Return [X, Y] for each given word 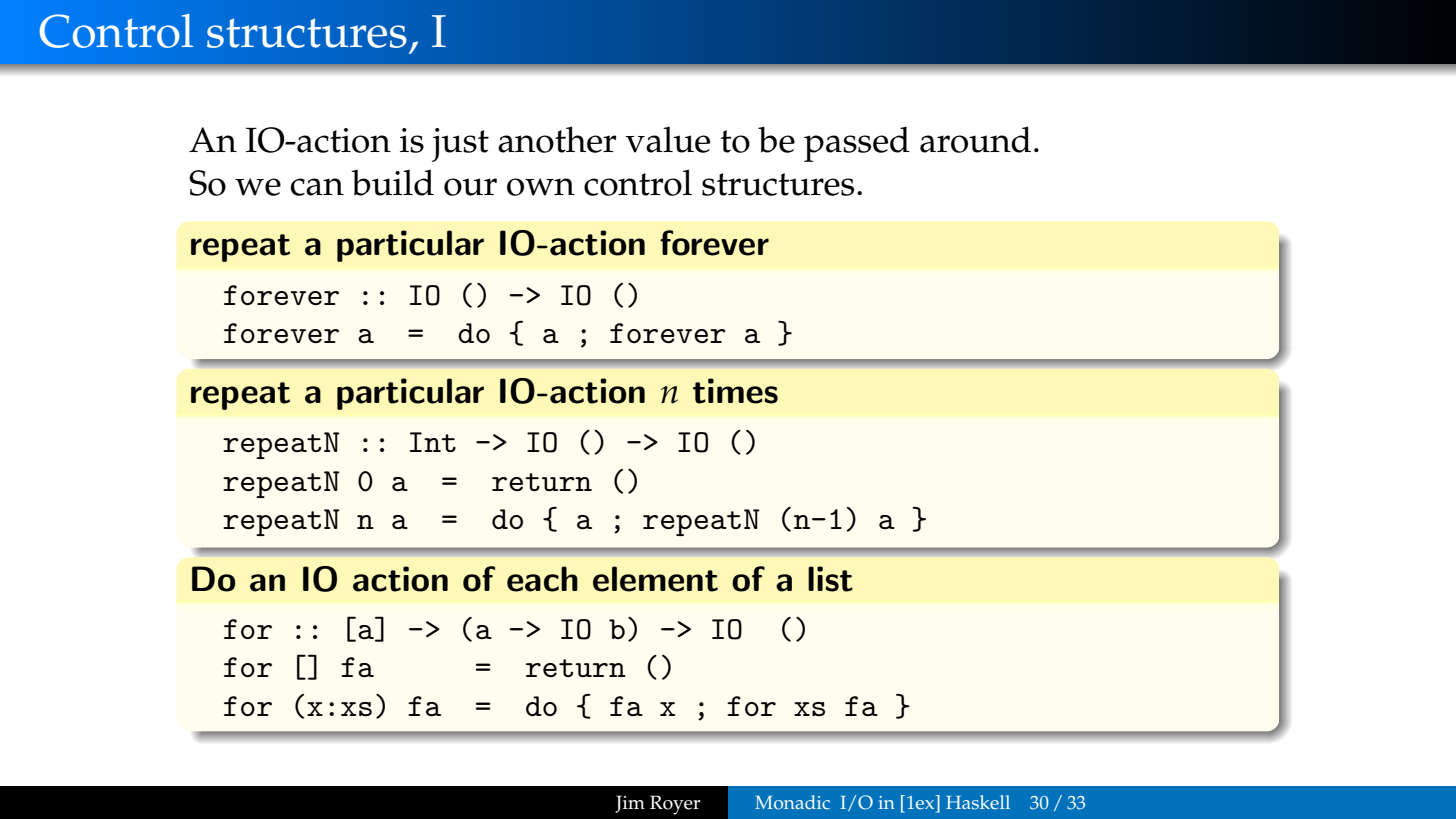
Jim [630, 804]
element [655, 579]
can [317, 187]
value [667, 139]
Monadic [792, 802]
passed [857, 144]
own [541, 187]
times [735, 391]
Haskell [978, 802]
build [392, 182]
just [460, 145]
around [975, 139]
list [830, 579]
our [470, 187]
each [542, 579]
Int [433, 442]
